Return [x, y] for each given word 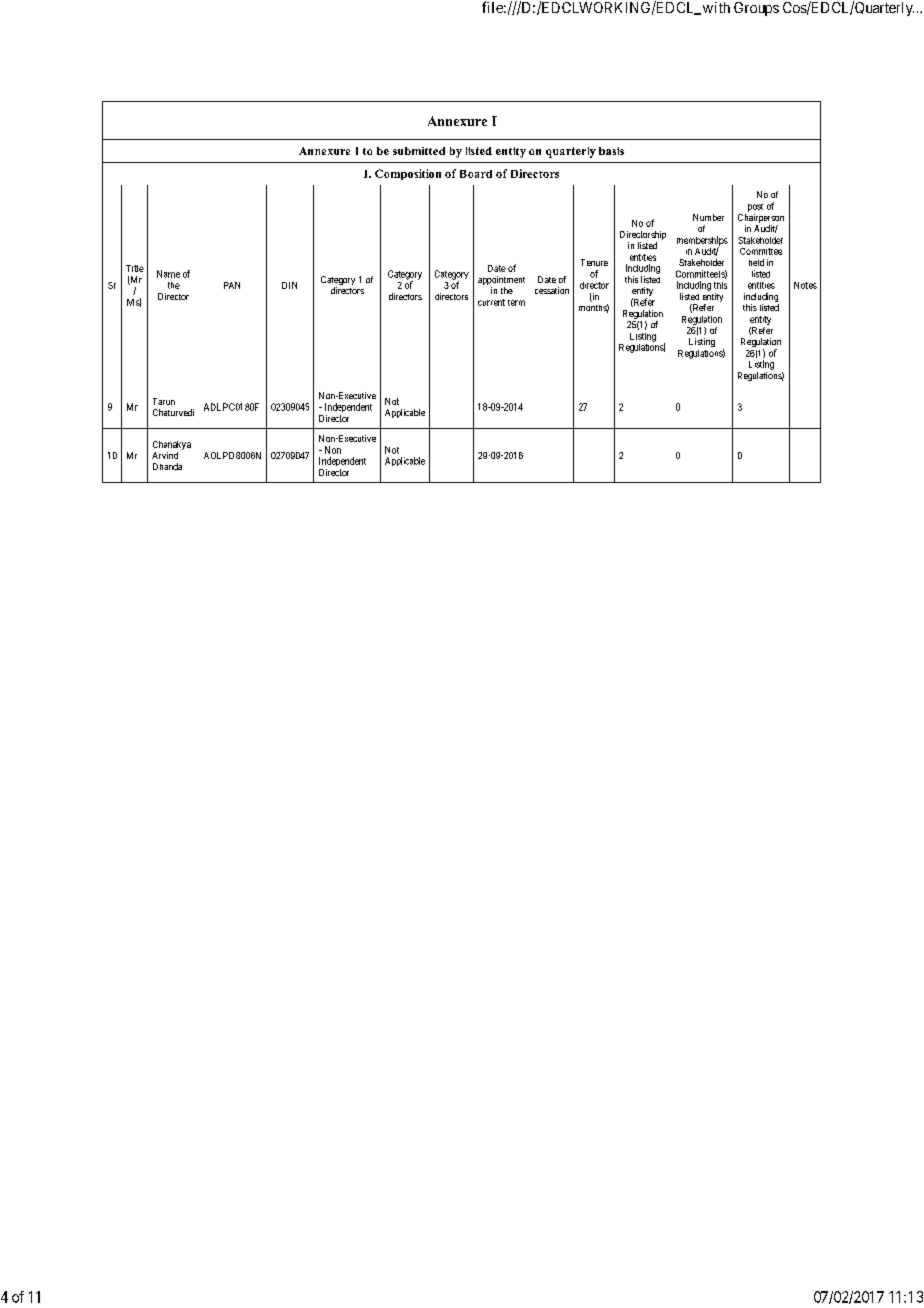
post [755, 208]
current [491, 302]
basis [611, 151]
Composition [408, 174]
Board [476, 174]
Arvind [165, 455]
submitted [419, 151]
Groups [756, 9]
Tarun [164, 401]
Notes [805, 285]
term [516, 303]
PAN [232, 285]
